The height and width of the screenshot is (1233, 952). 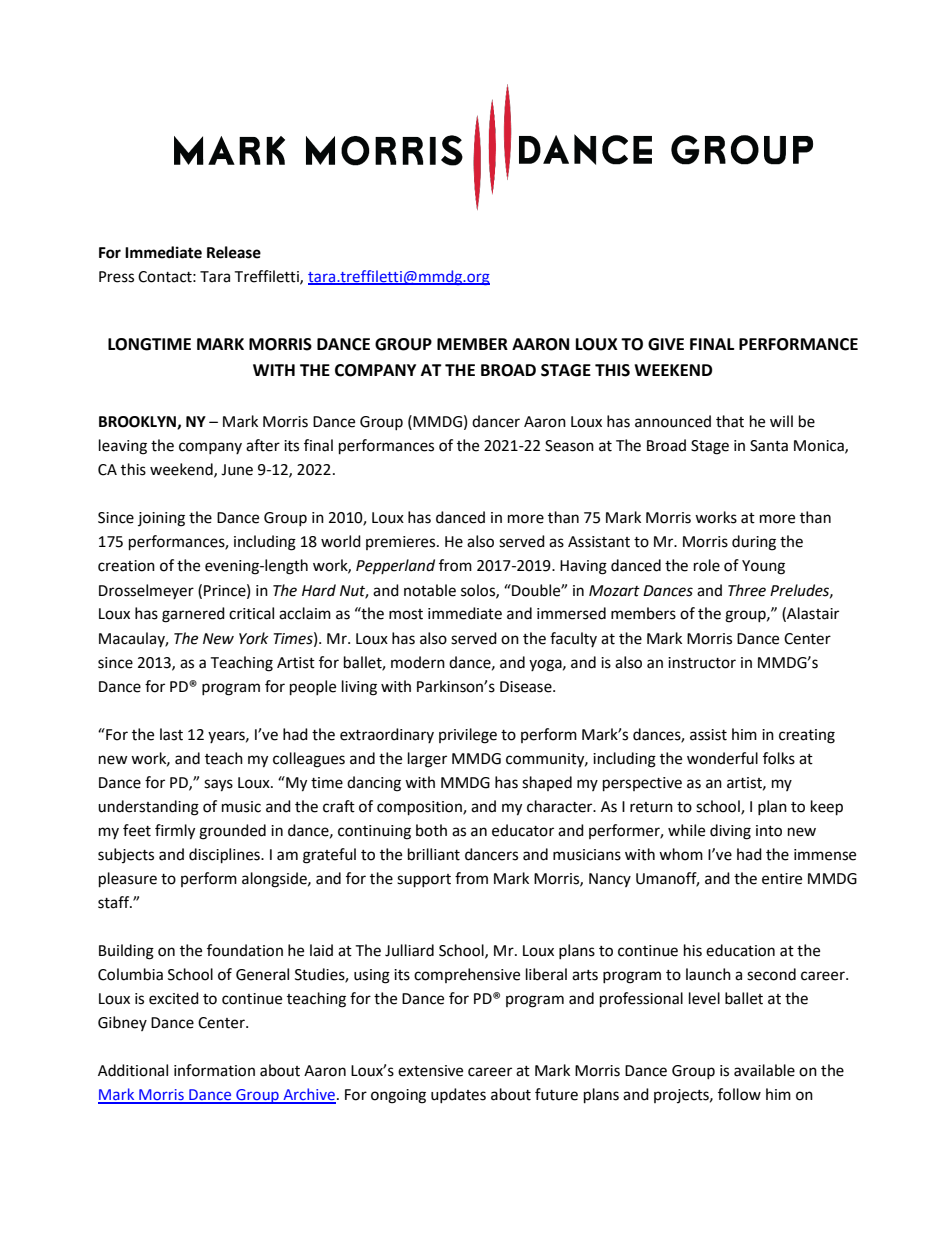 I want to click on joining, so click(x=161, y=519).
